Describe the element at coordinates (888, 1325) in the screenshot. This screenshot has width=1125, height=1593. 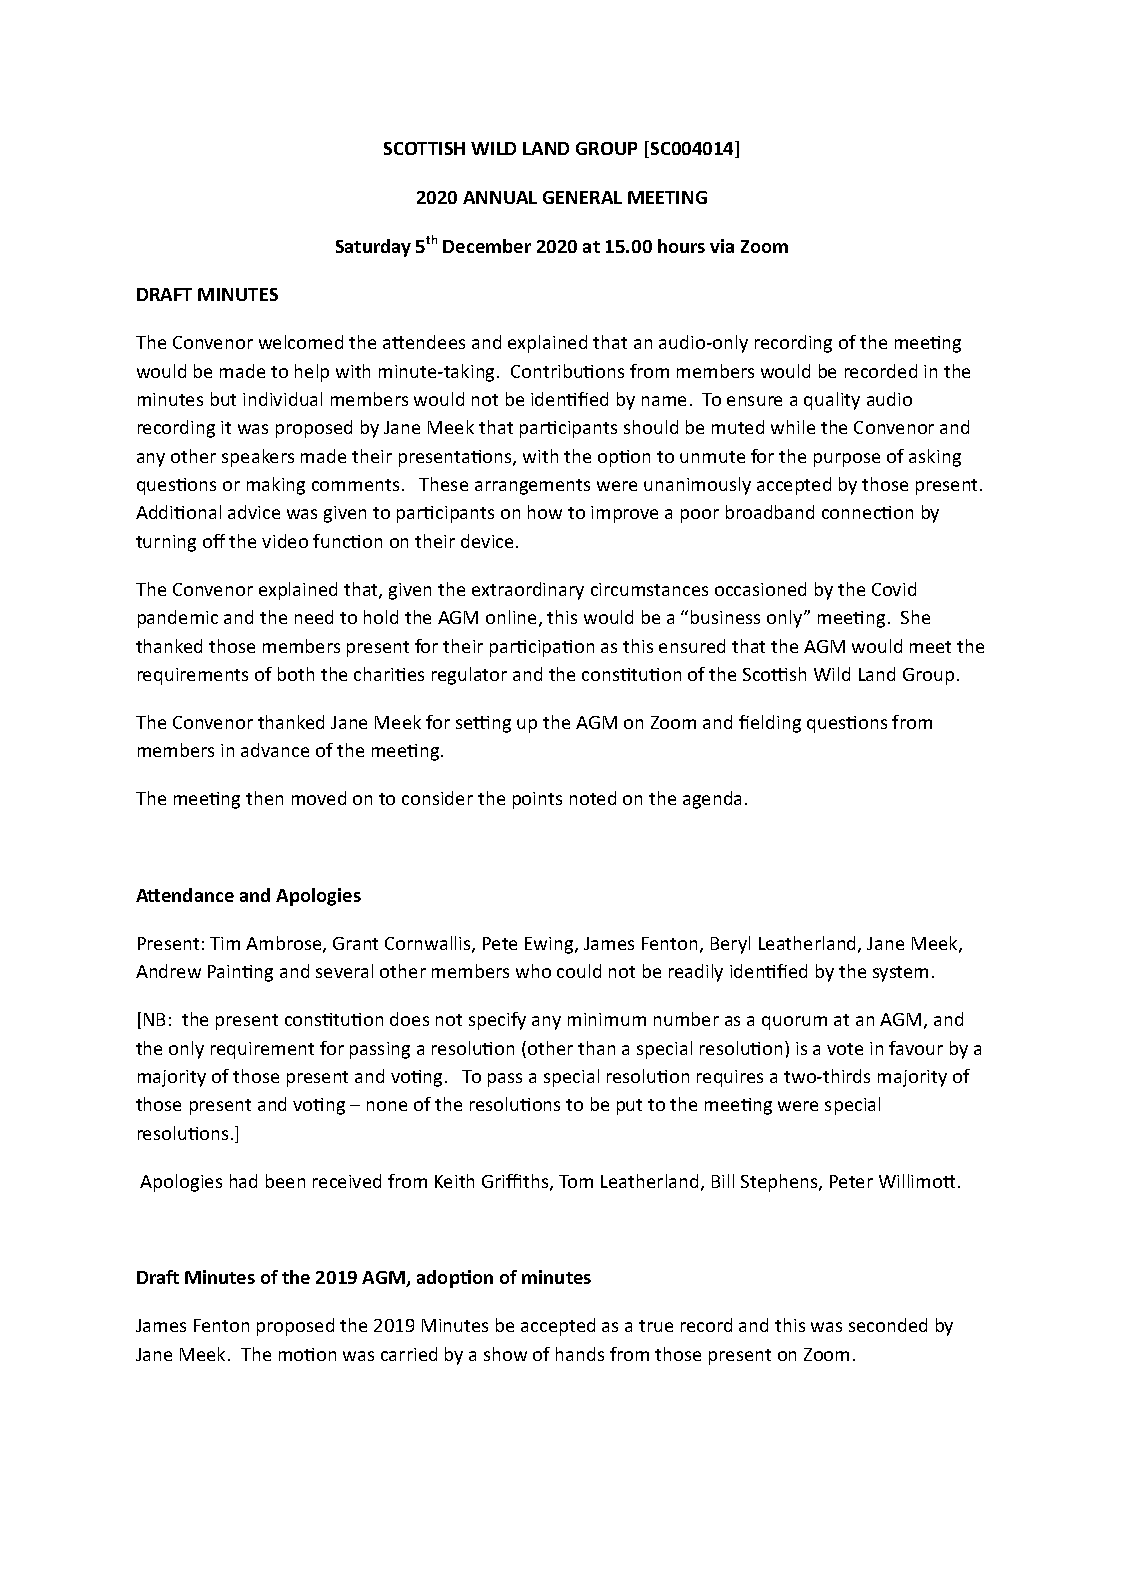
I see `seconded` at that location.
